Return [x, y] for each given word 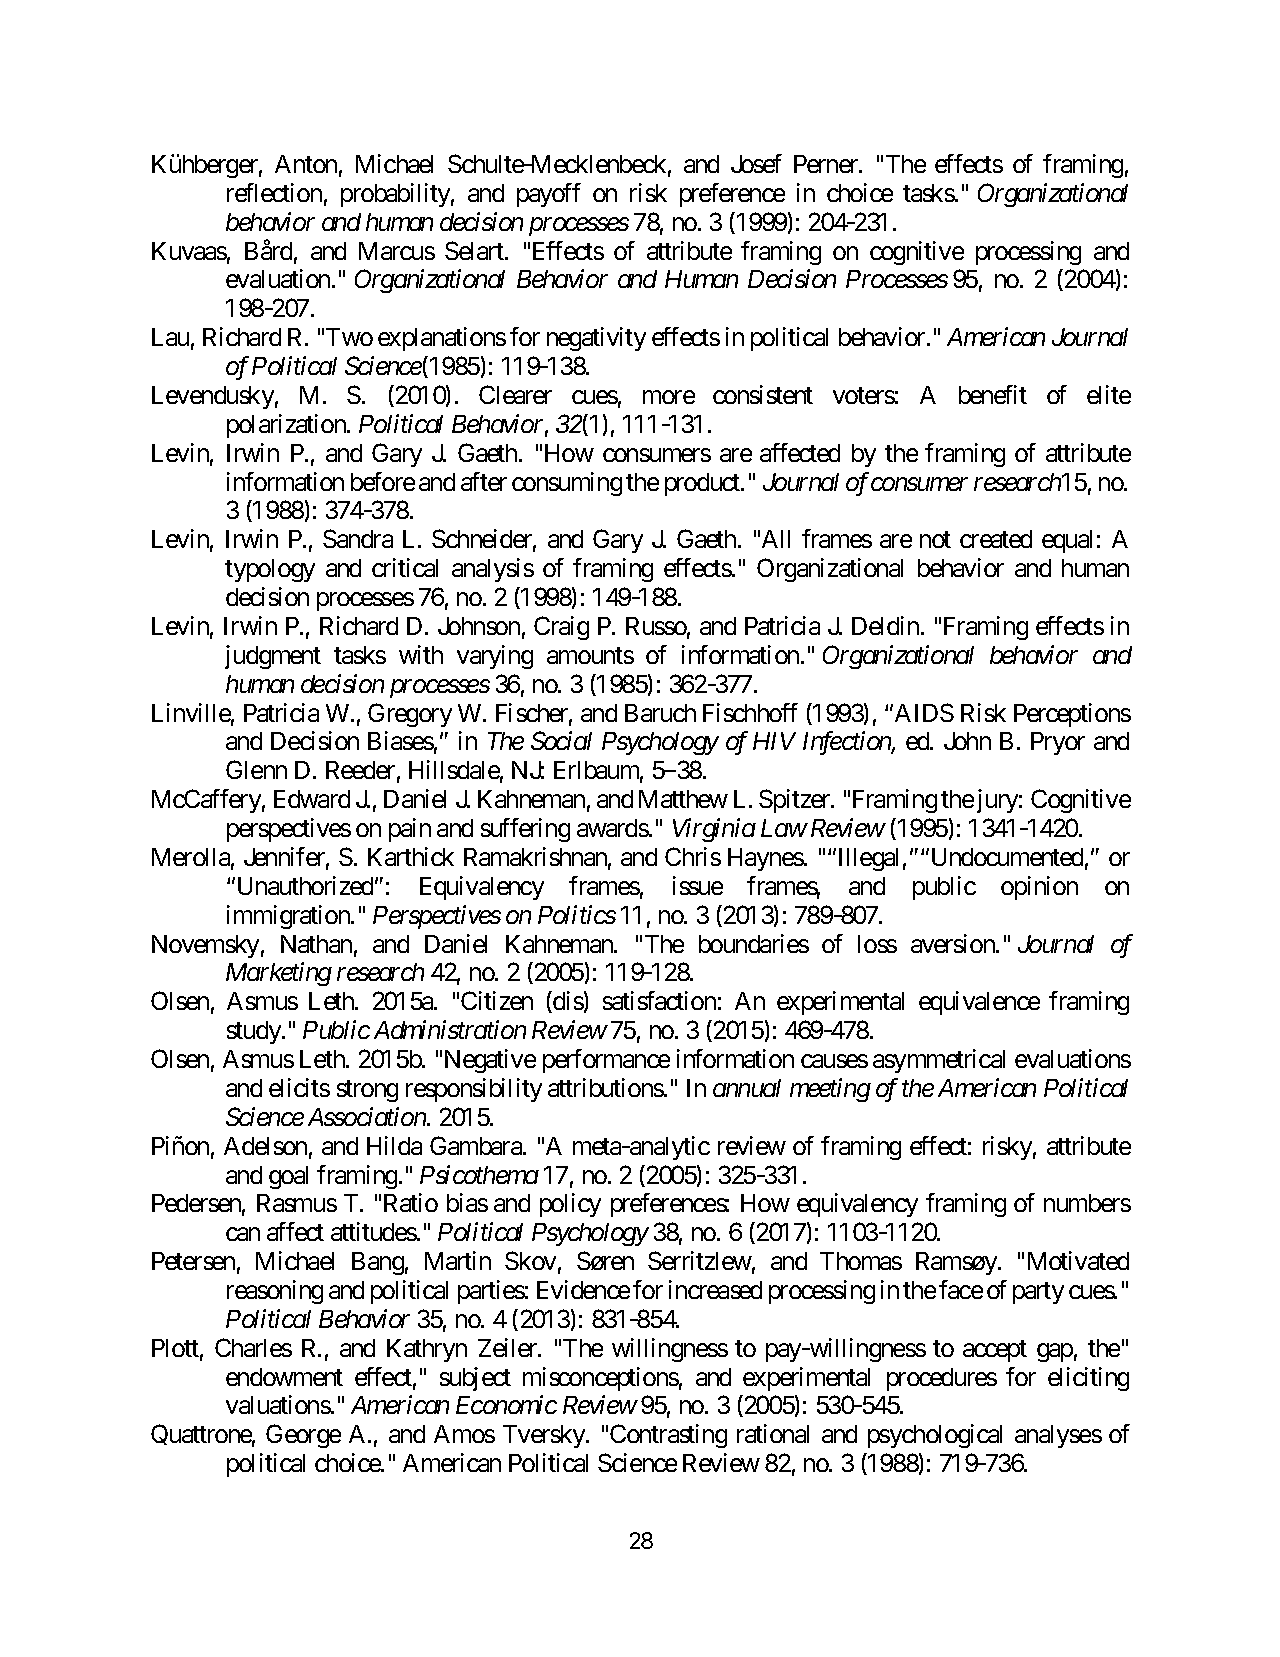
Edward [312, 799]
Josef [756, 163]
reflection [274, 192]
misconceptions [601, 1379]
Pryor [1058, 743]
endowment [284, 1377]
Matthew [683, 799]
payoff [549, 195]
